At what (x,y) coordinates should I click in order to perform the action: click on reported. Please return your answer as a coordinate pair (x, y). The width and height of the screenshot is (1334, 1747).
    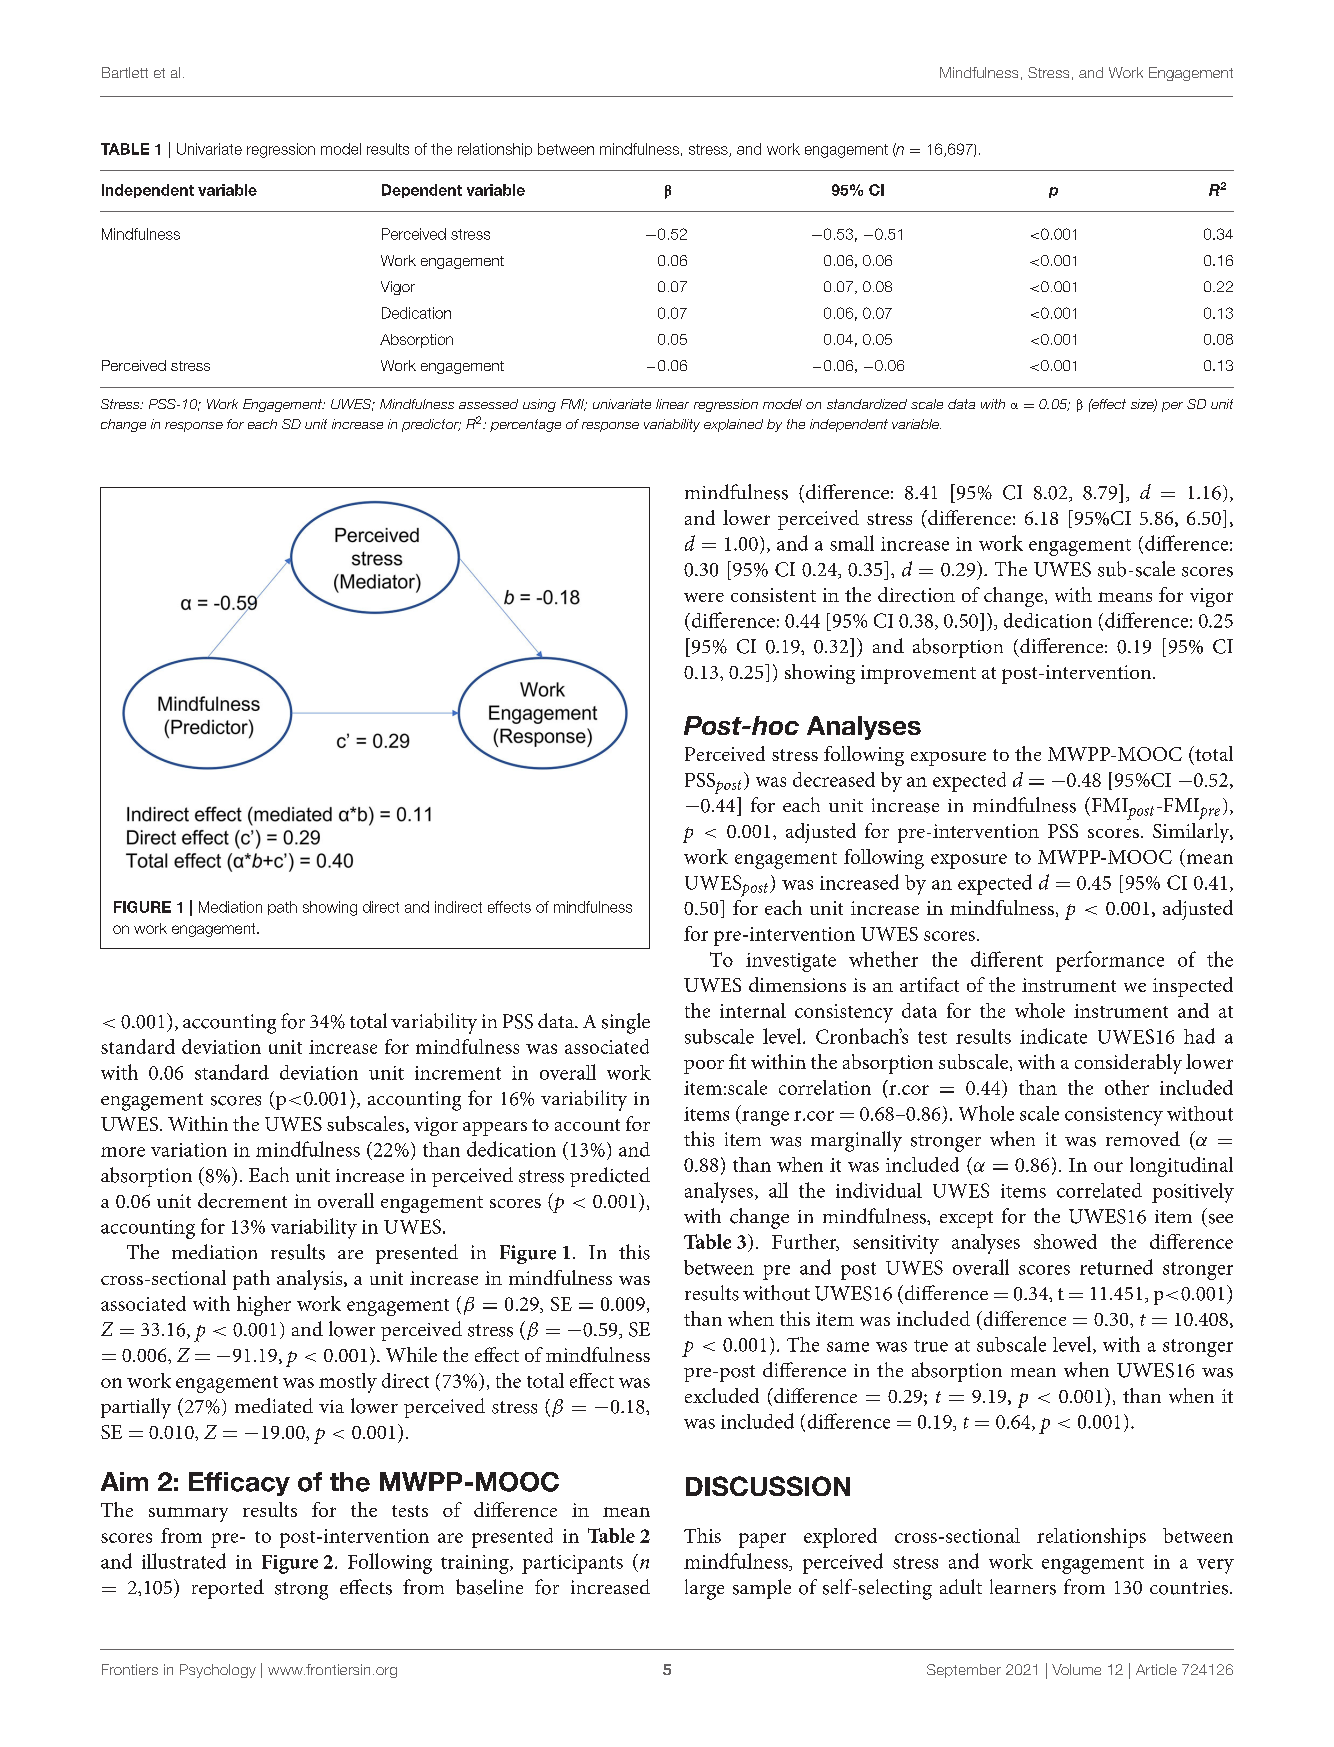
    Looking at the image, I should click on (228, 1589).
